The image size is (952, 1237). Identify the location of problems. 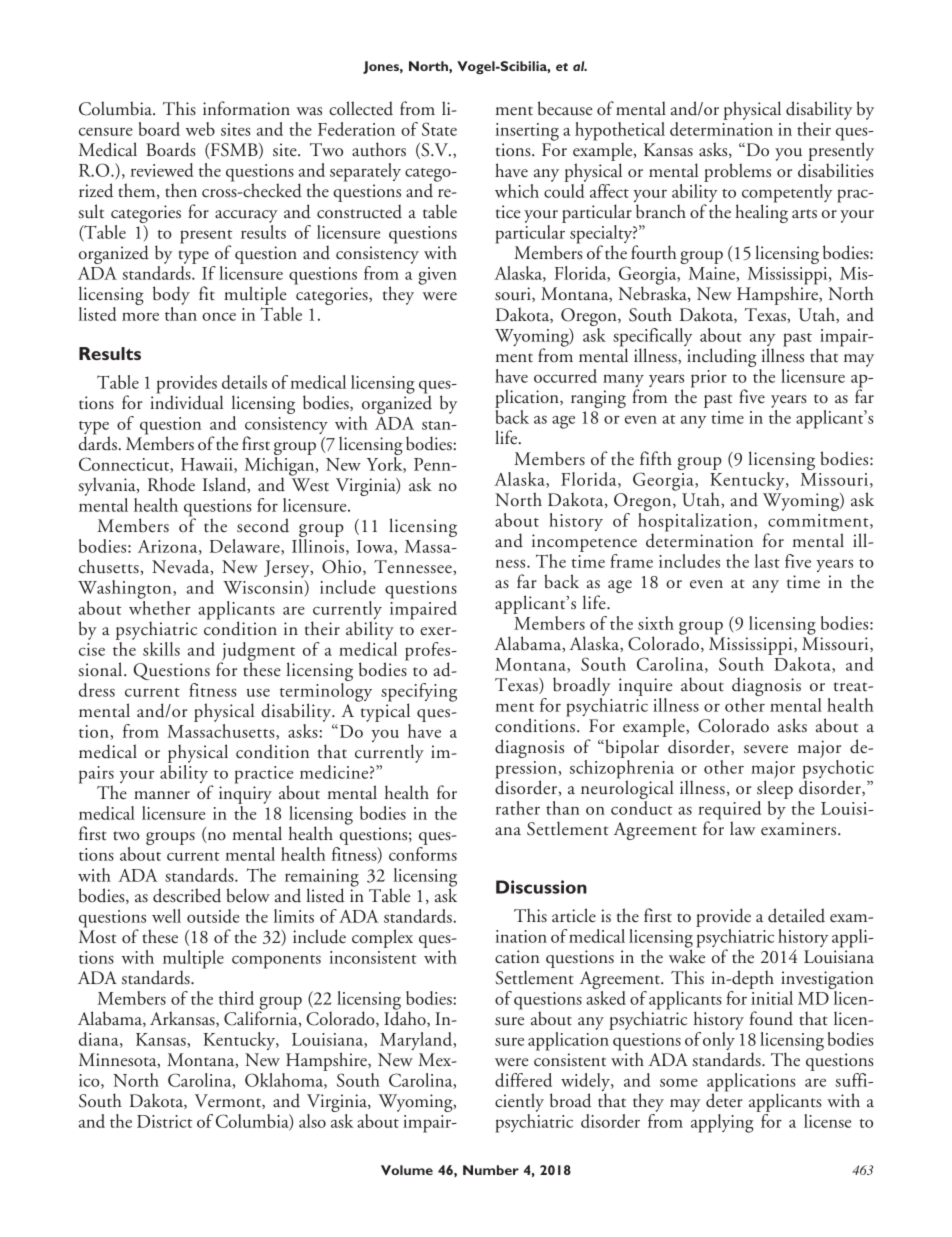
(737, 172).
